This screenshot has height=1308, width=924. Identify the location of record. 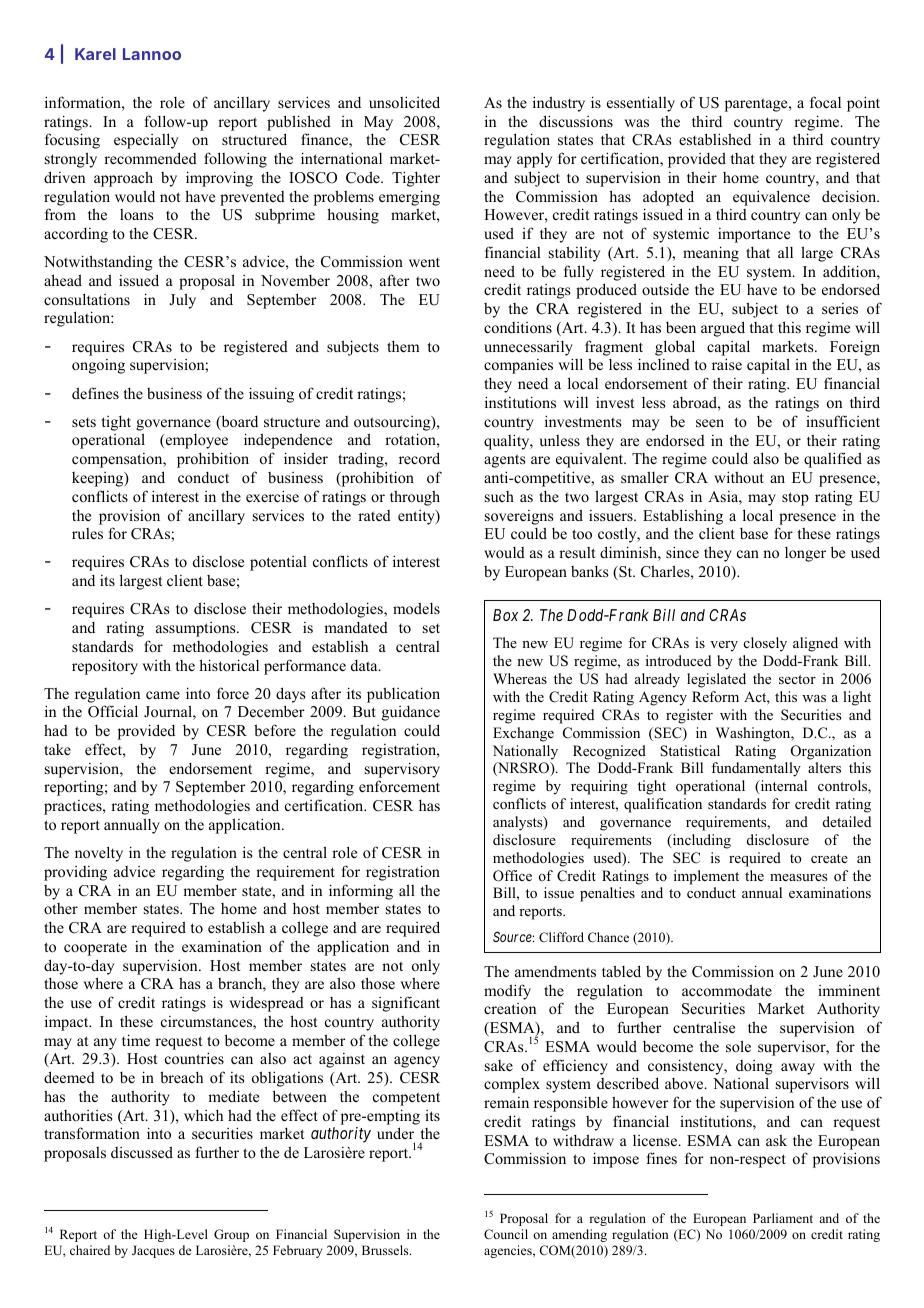
(419, 458).
